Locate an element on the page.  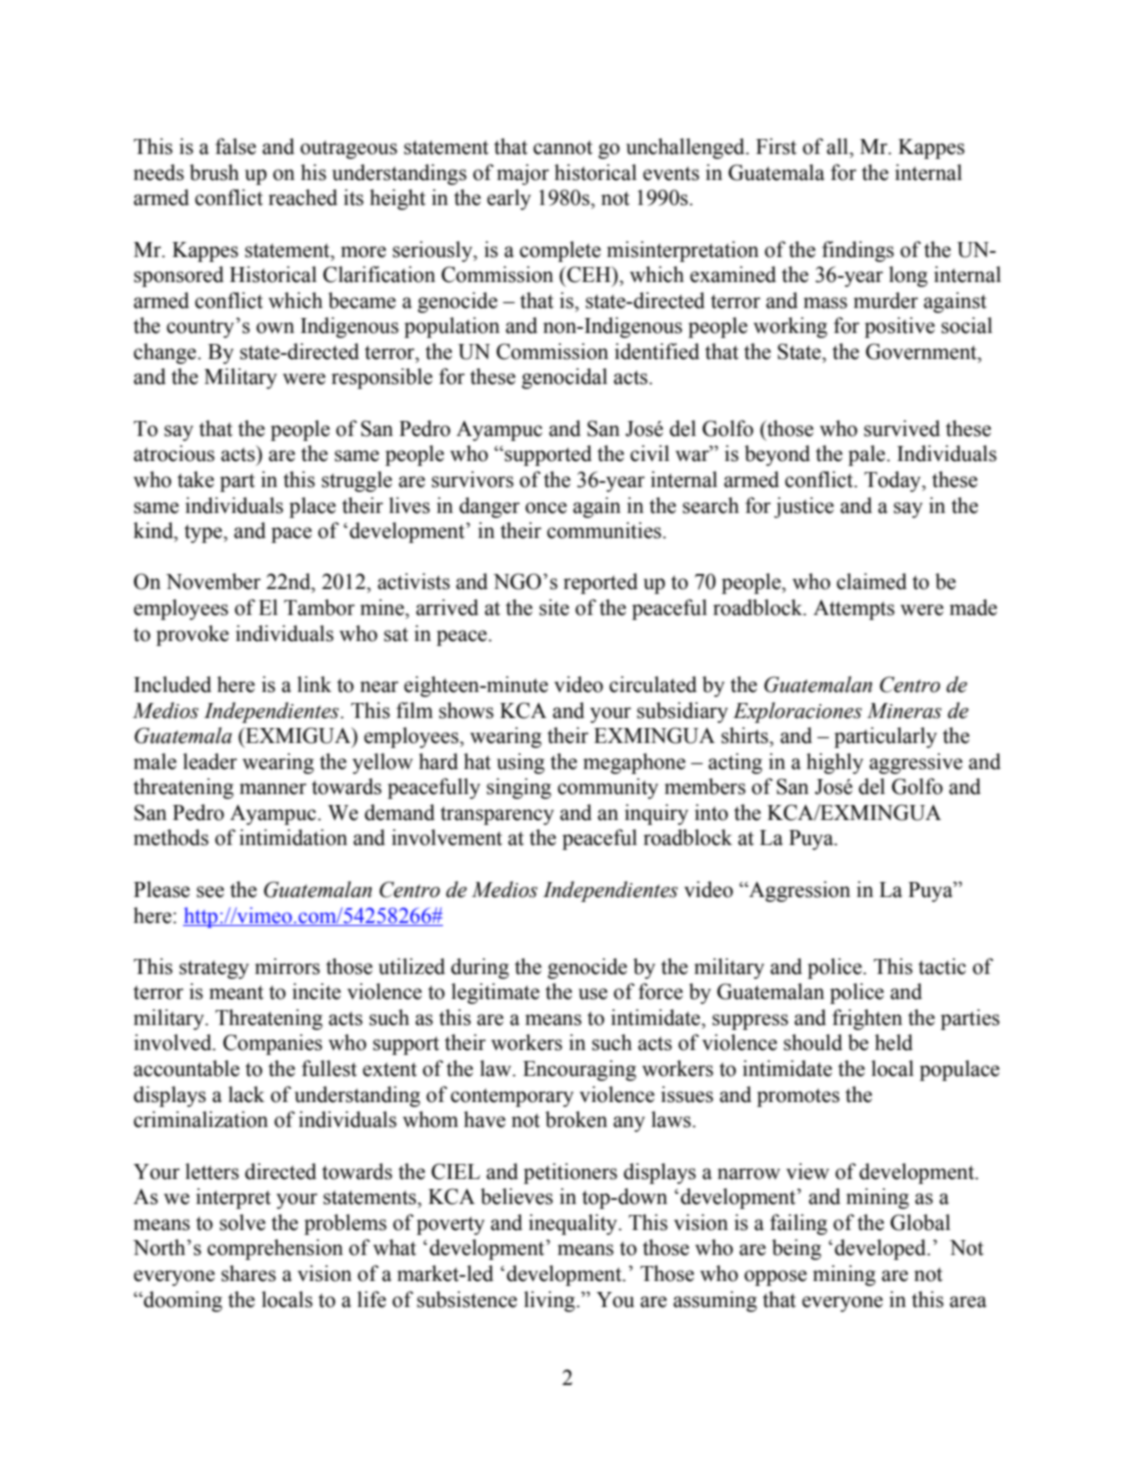
leader is located at coordinates (210, 761).
